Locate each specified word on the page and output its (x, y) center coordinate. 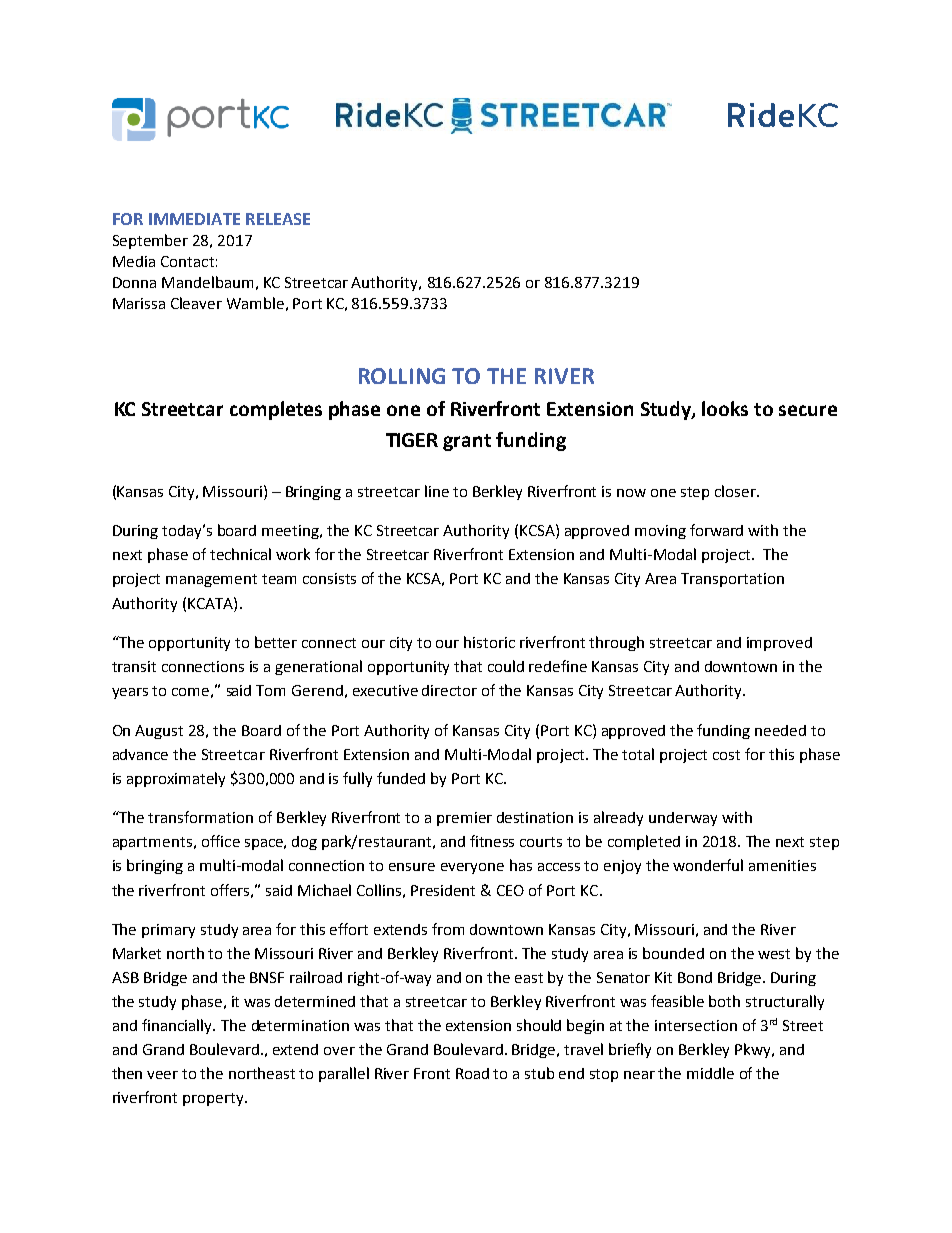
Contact (187, 261)
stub (539, 1073)
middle (710, 1073)
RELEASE (278, 219)
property (214, 1099)
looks (725, 408)
